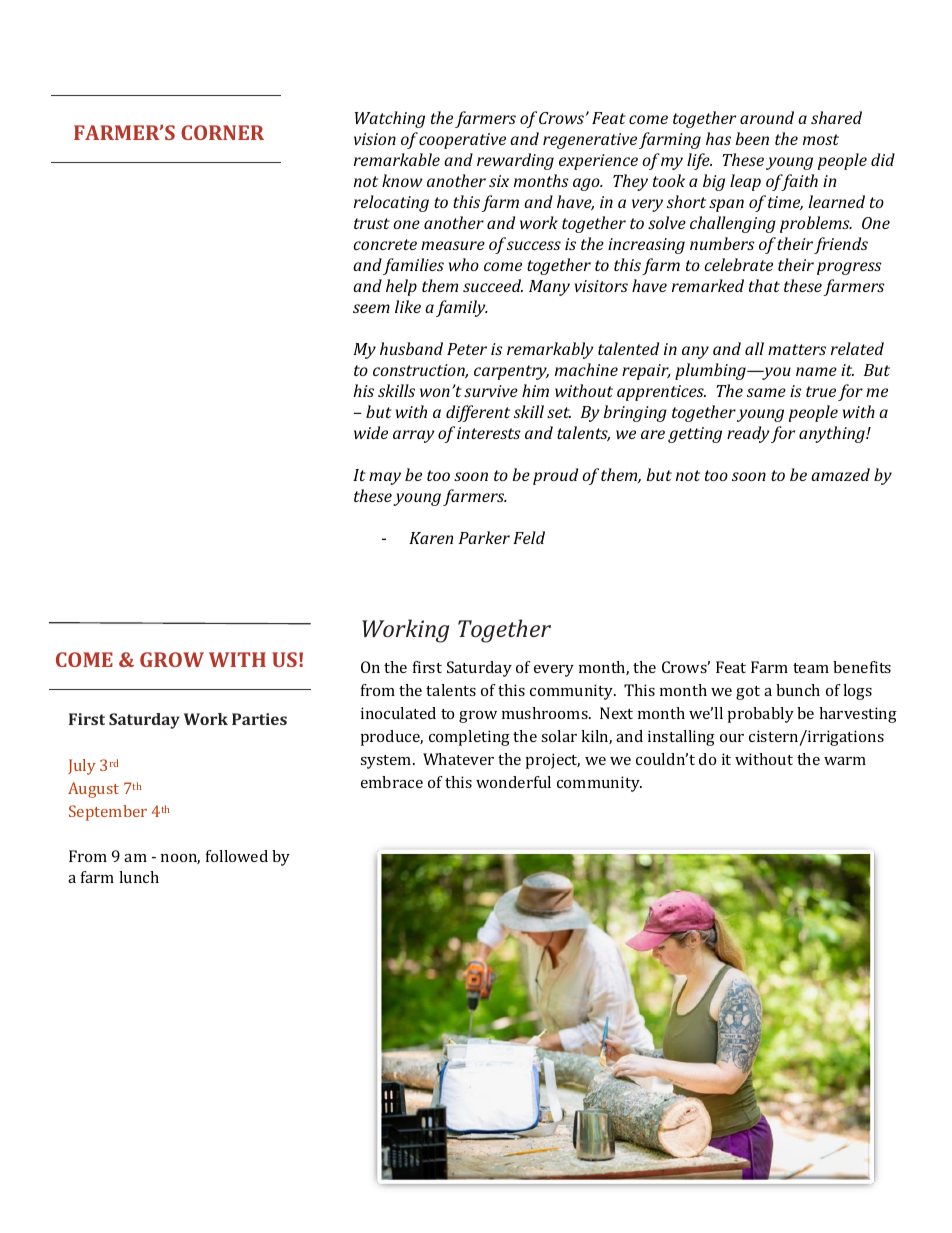  I want to click on warm, so click(845, 761).
